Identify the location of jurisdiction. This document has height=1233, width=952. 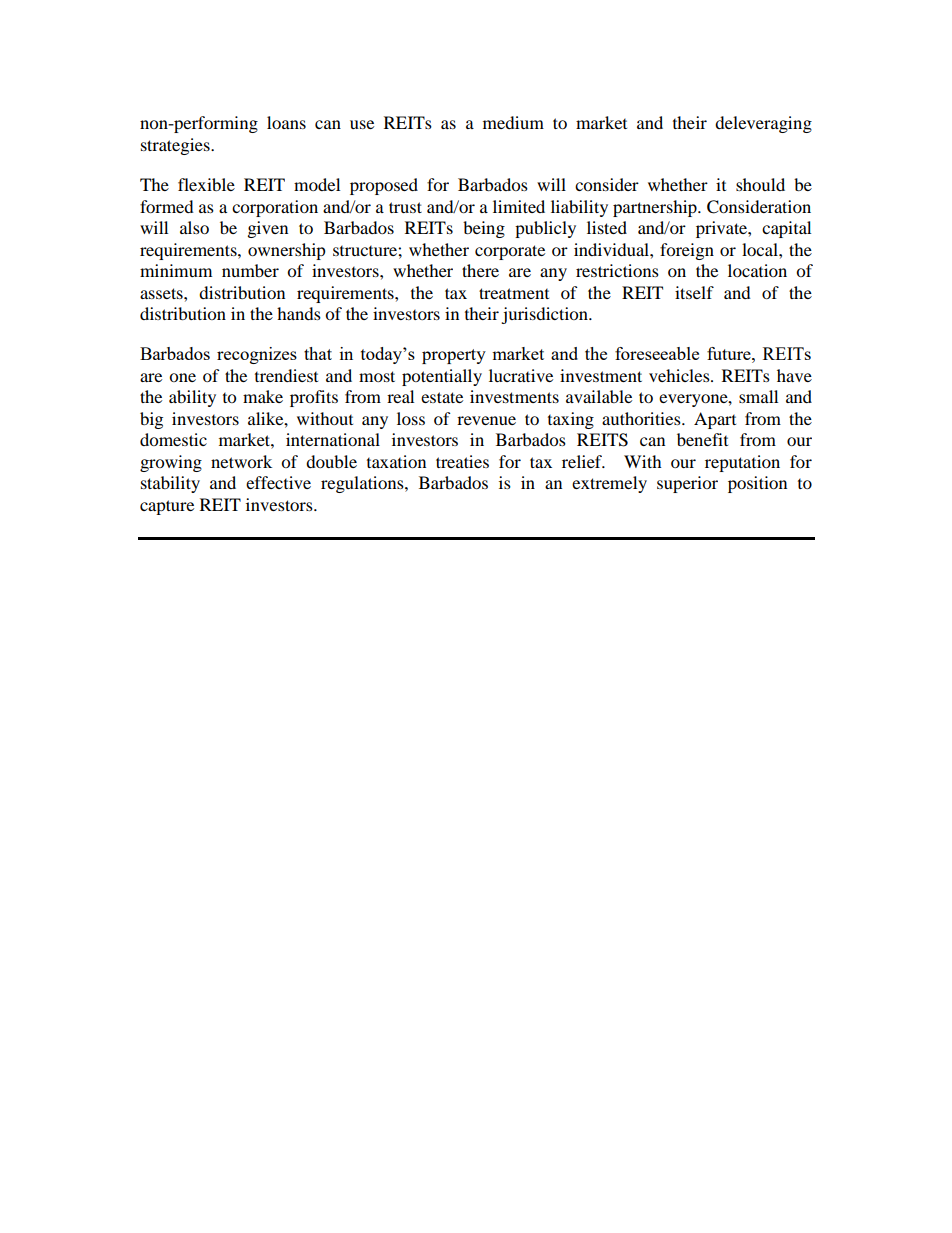
(545, 315).
